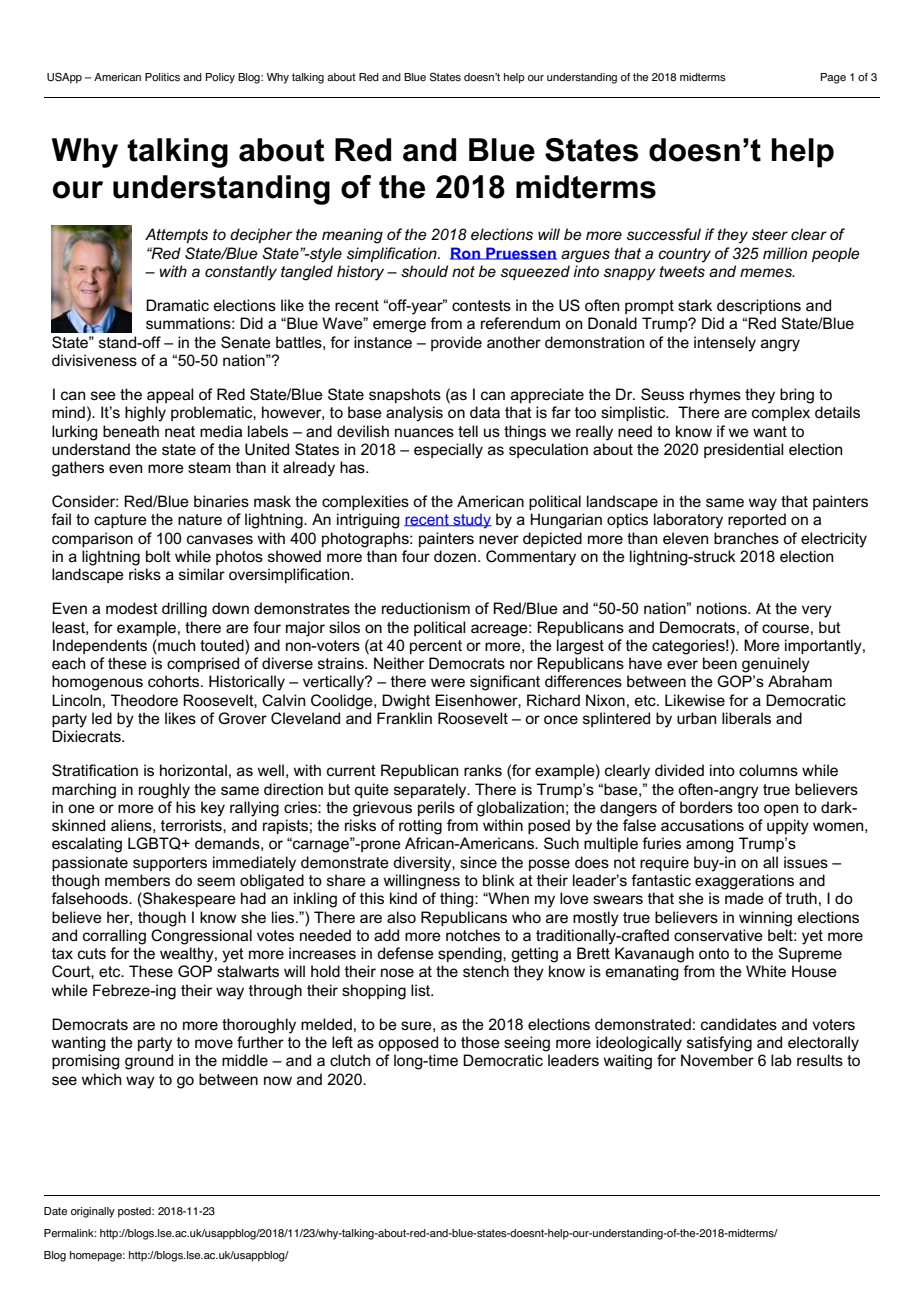 The width and height of the image is (924, 1308). What do you see at coordinates (770, 234) in the image?
I see `steer` at bounding box center [770, 234].
